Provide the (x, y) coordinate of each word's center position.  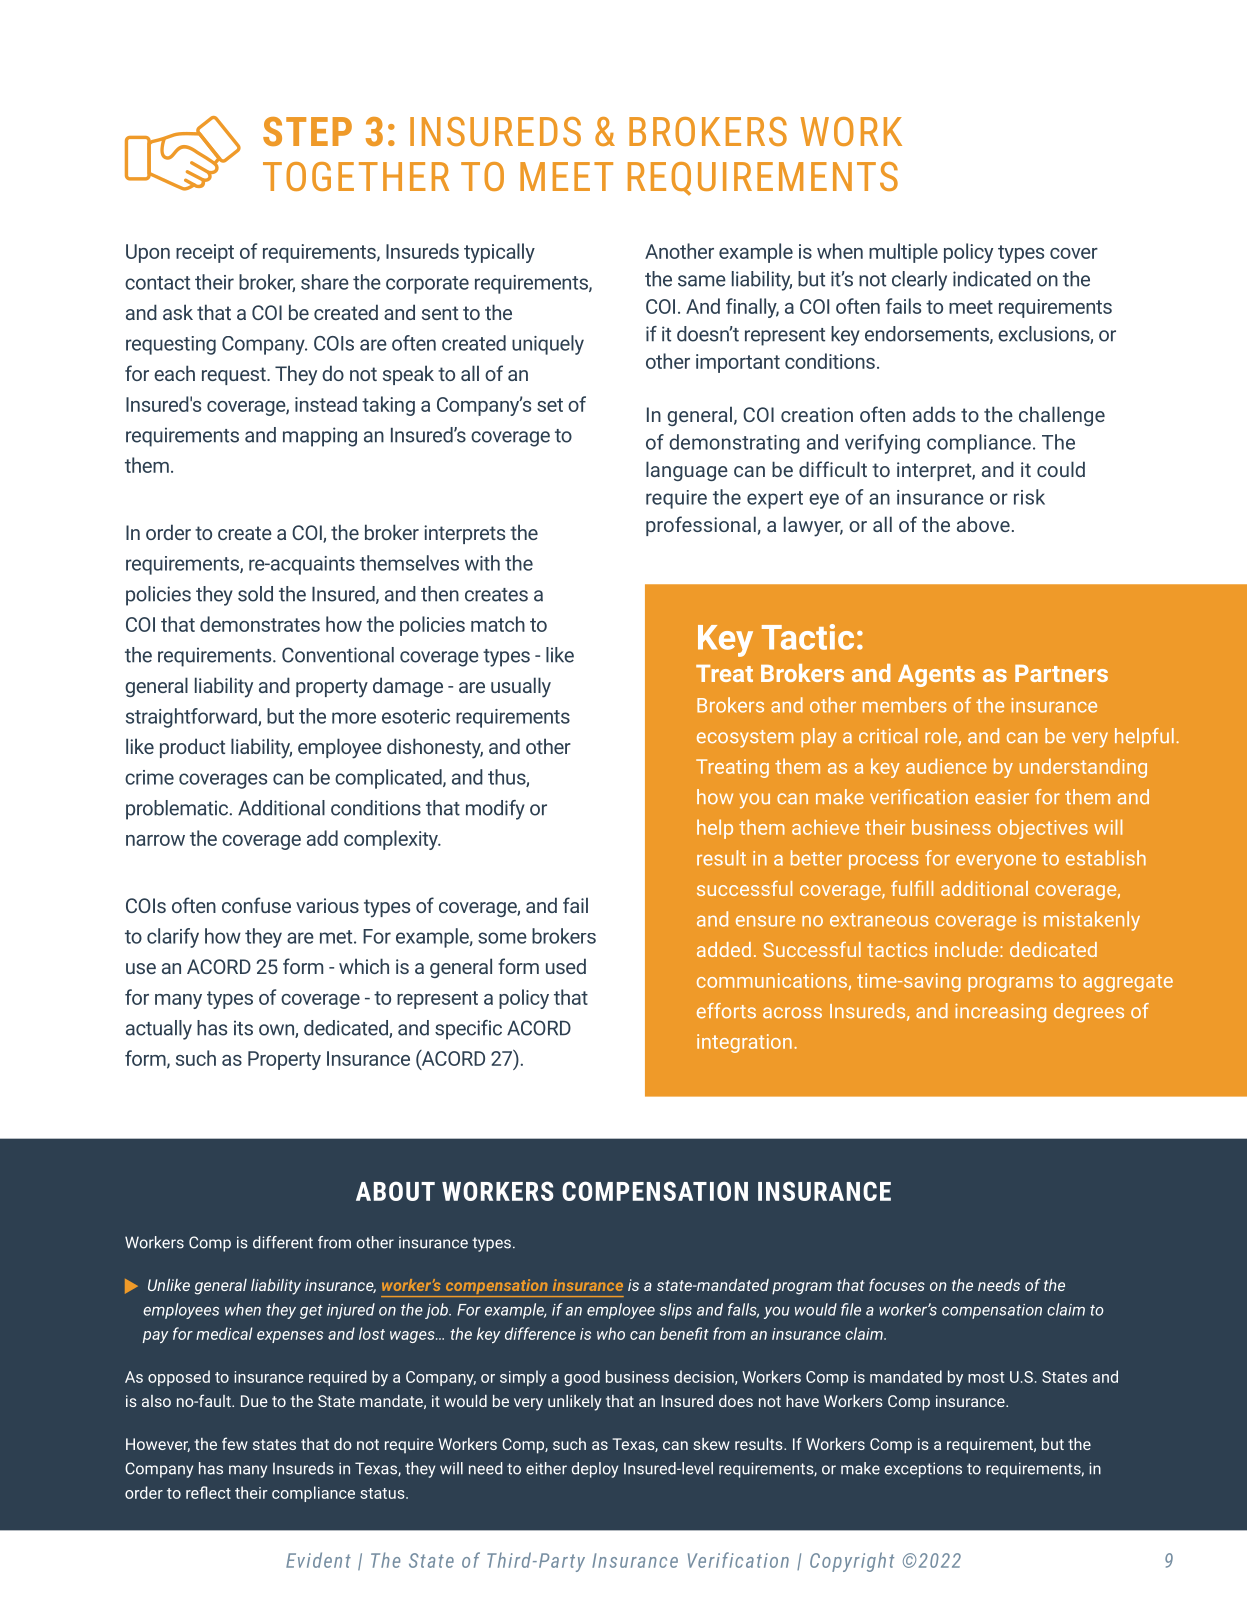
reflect (208, 1492)
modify (495, 810)
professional (701, 526)
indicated (992, 279)
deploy (595, 1470)
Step (307, 131)
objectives (1043, 829)
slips (676, 1311)
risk (1029, 497)
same (702, 281)
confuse (256, 905)
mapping (320, 437)
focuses (897, 1284)
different (283, 1242)
